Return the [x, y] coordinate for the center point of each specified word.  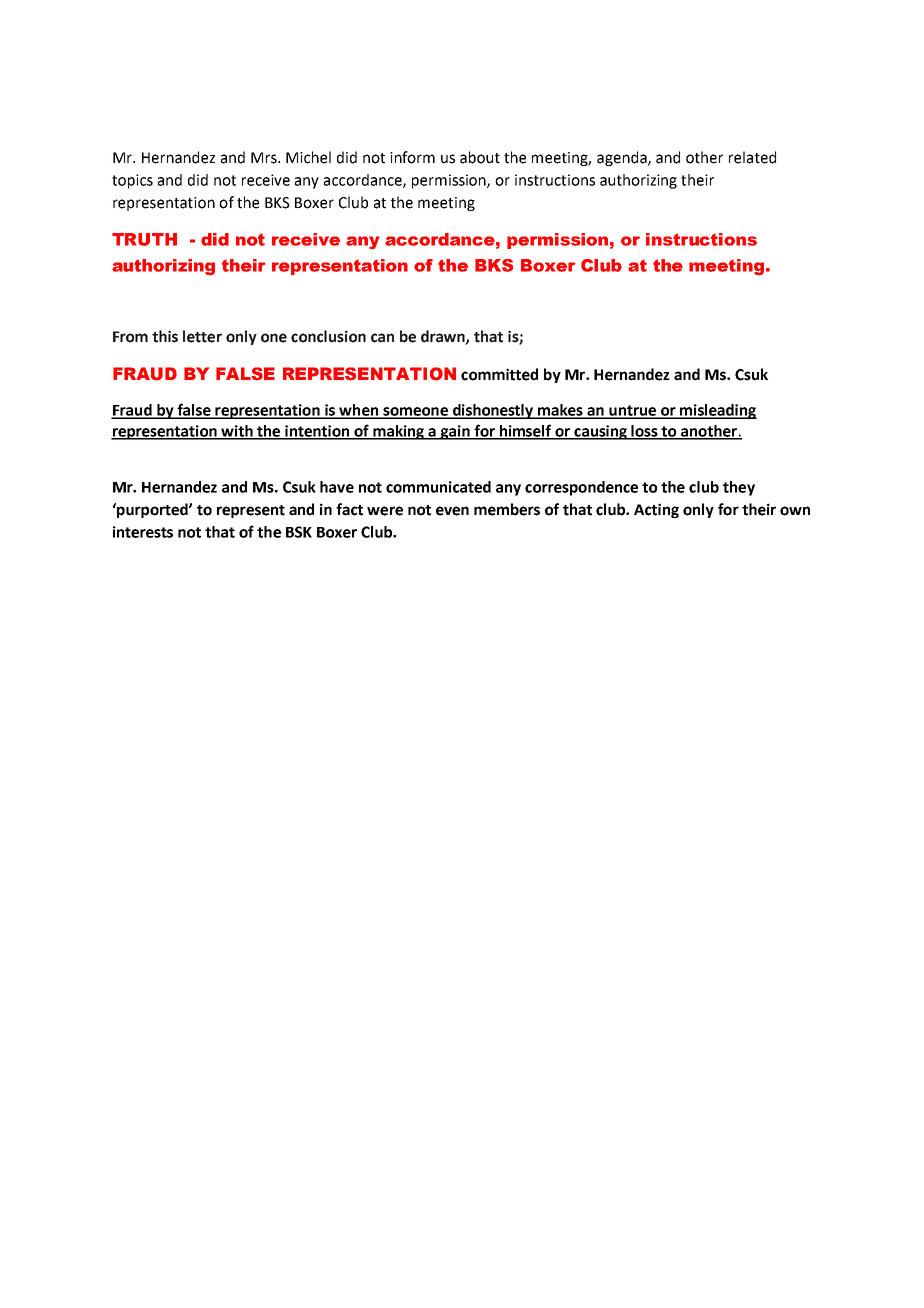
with [237, 432]
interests [143, 532]
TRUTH [144, 239]
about [480, 157]
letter [202, 336]
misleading [717, 411]
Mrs [265, 158]
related [752, 157]
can [382, 338]
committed [499, 374]
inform [412, 157]
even [452, 511]
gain [455, 432]
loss [645, 432]
